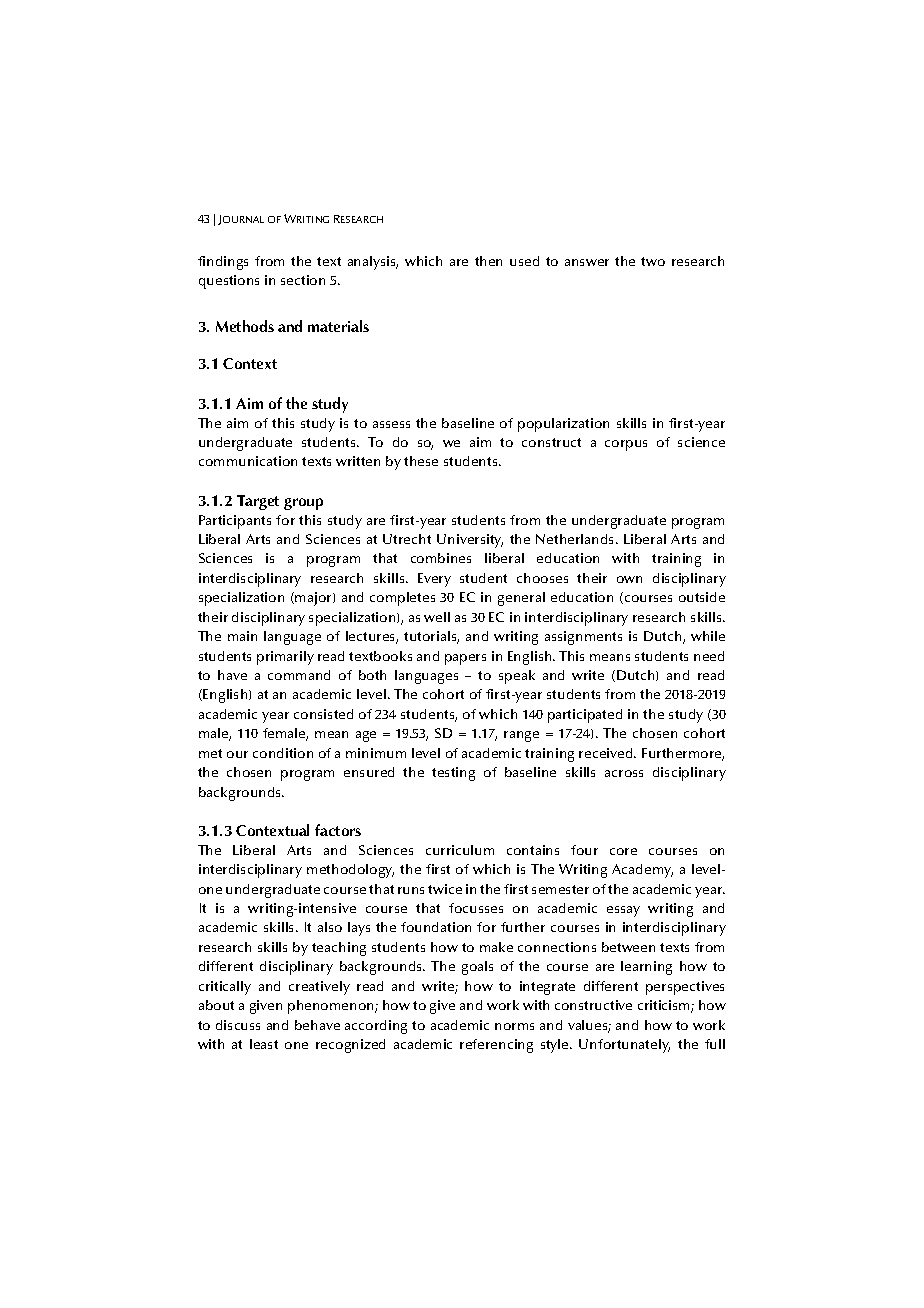 Image resolution: width=924 pixels, height=1308 pixels. What do you see at coordinates (488, 261) in the screenshot?
I see `then` at bounding box center [488, 261].
